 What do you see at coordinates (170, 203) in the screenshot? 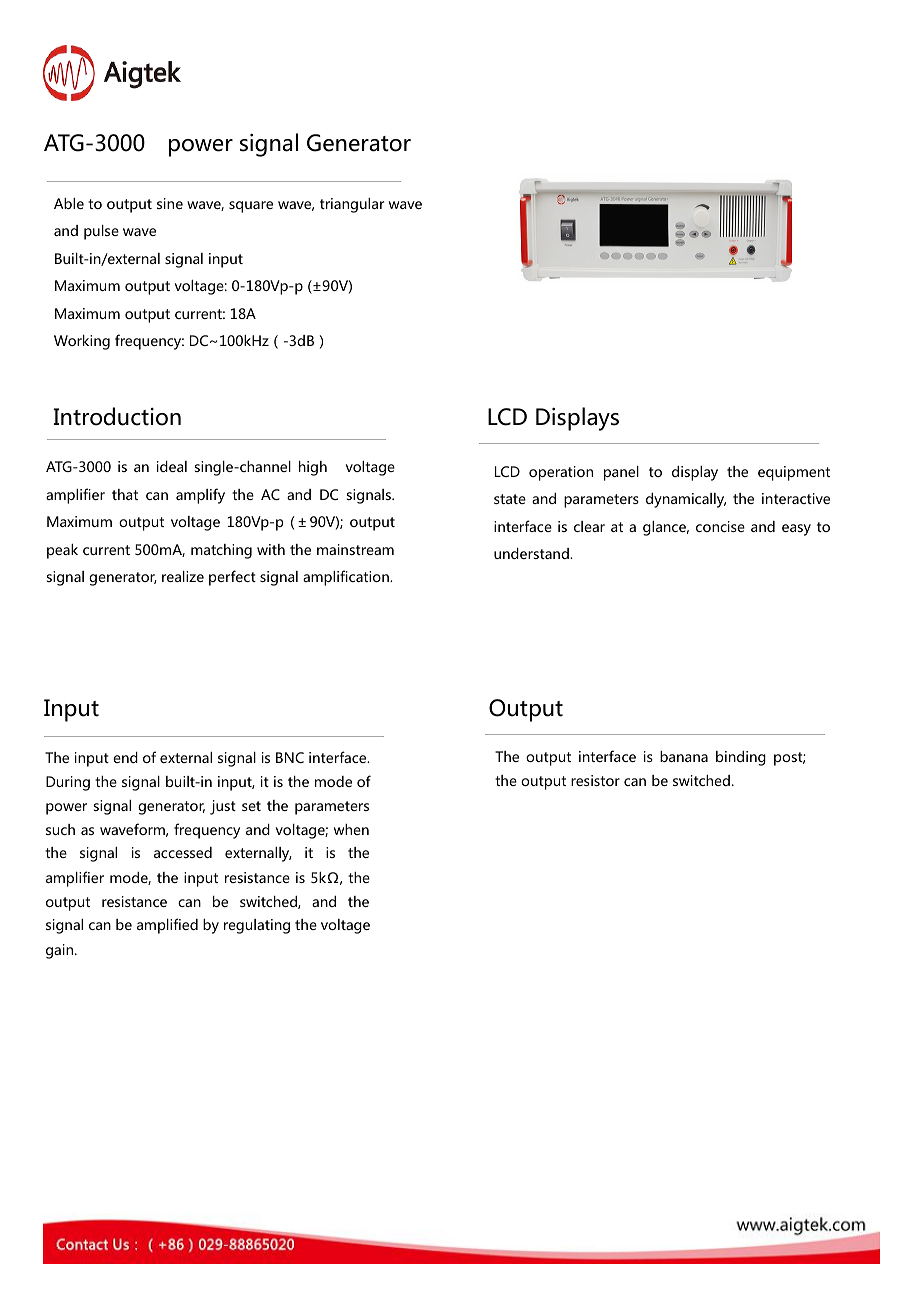
I see `sine` at bounding box center [170, 203].
